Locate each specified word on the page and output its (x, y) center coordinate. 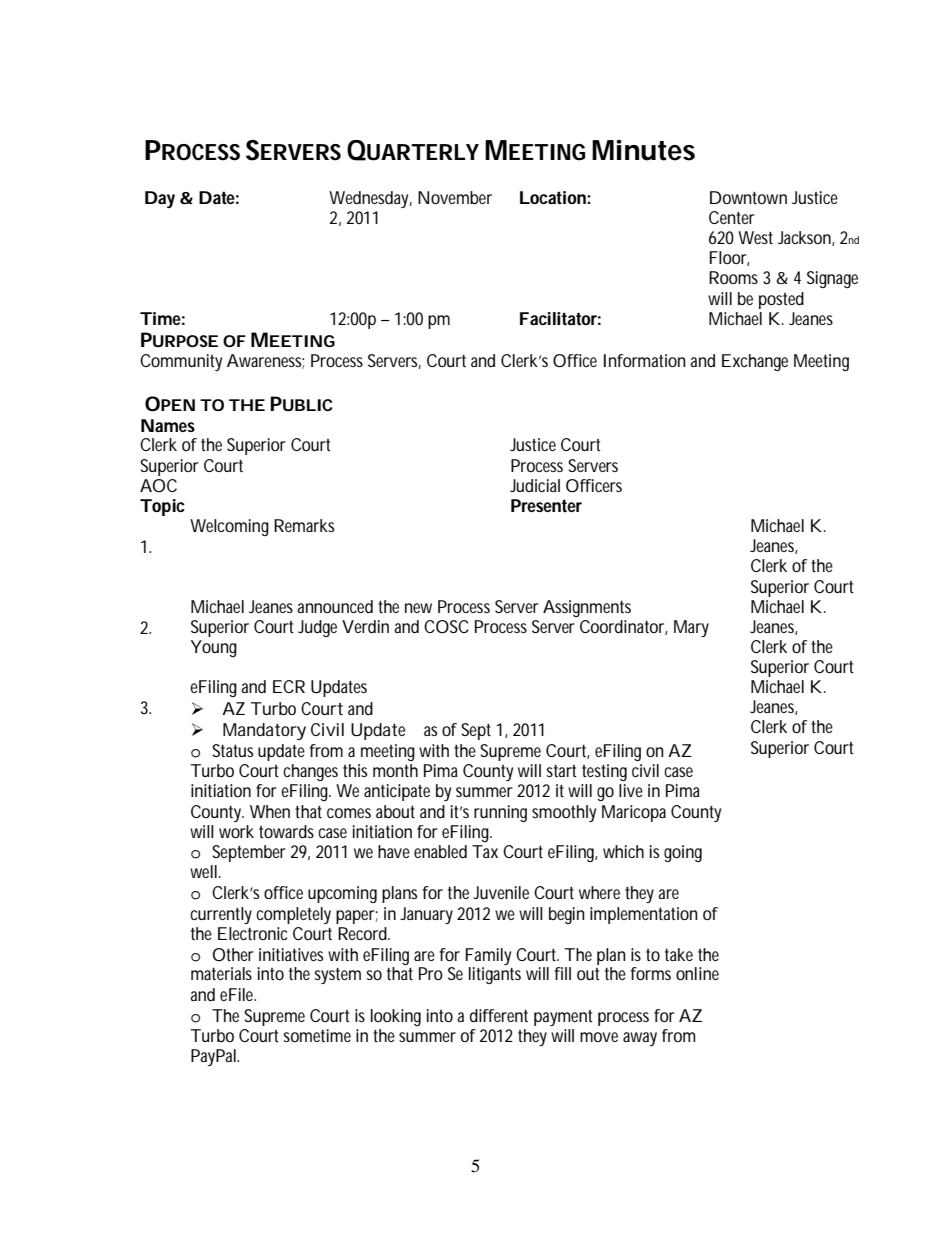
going (683, 853)
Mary (691, 628)
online (697, 973)
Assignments (587, 608)
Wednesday (370, 199)
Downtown (748, 197)
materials (221, 973)
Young (214, 648)
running (500, 813)
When (270, 811)
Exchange (755, 362)
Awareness (265, 361)
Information (645, 360)
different (499, 1015)
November (455, 197)
